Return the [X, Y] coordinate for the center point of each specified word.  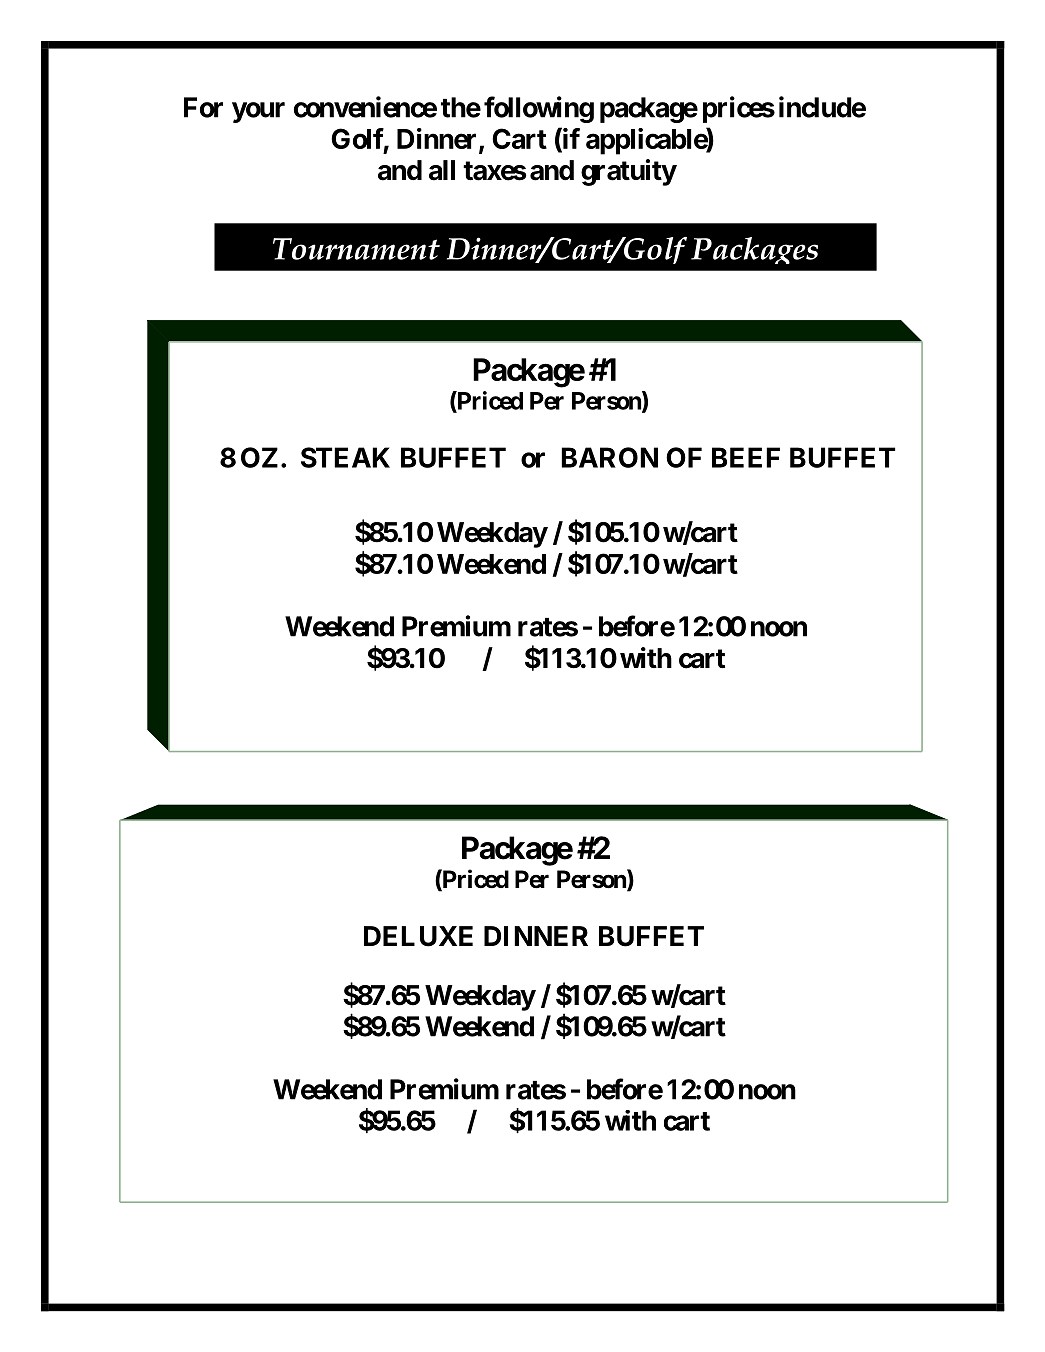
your [258, 112]
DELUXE [418, 936]
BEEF [746, 457]
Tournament [356, 249]
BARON [609, 457]
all [442, 170]
